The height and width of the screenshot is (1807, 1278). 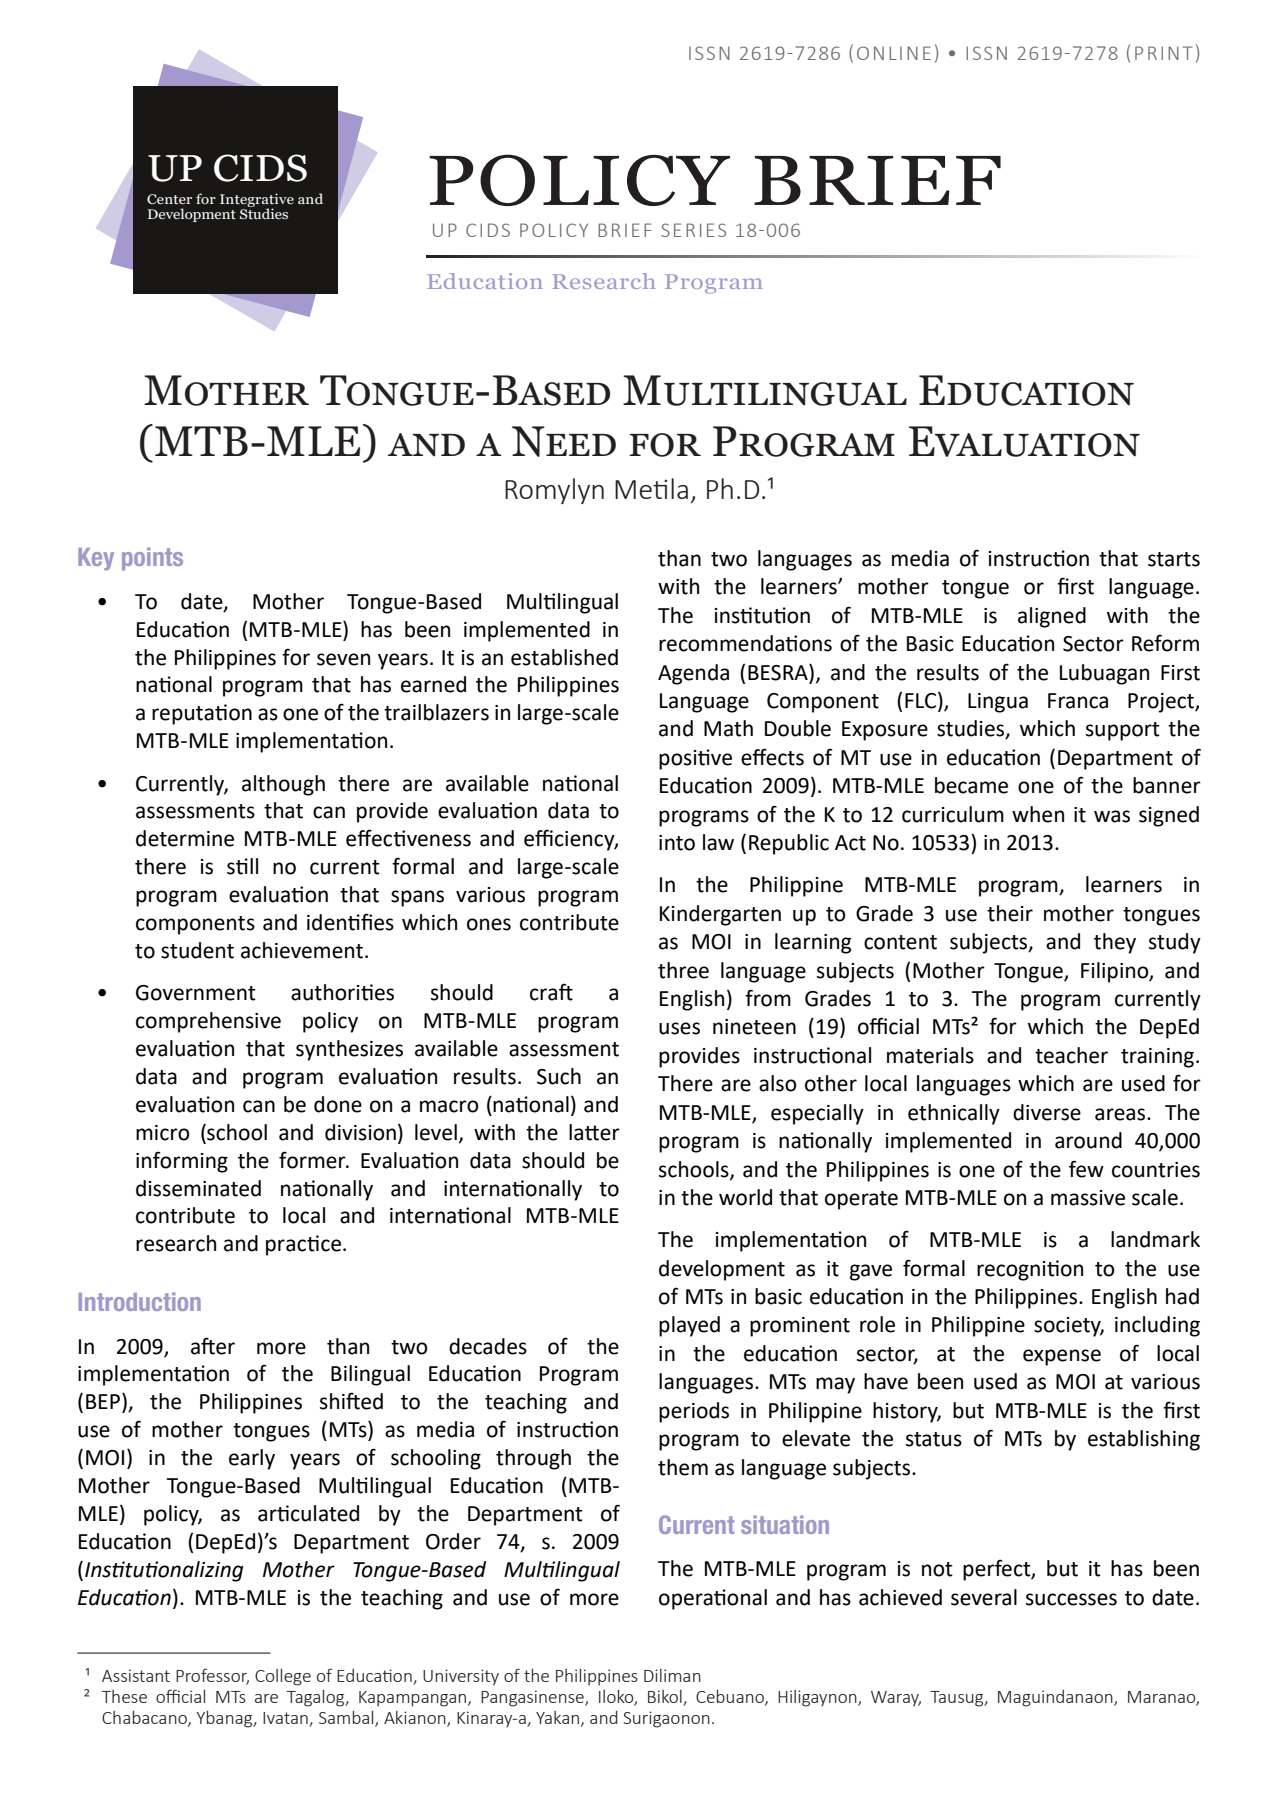 I want to click on SERIES, so click(x=693, y=230).
